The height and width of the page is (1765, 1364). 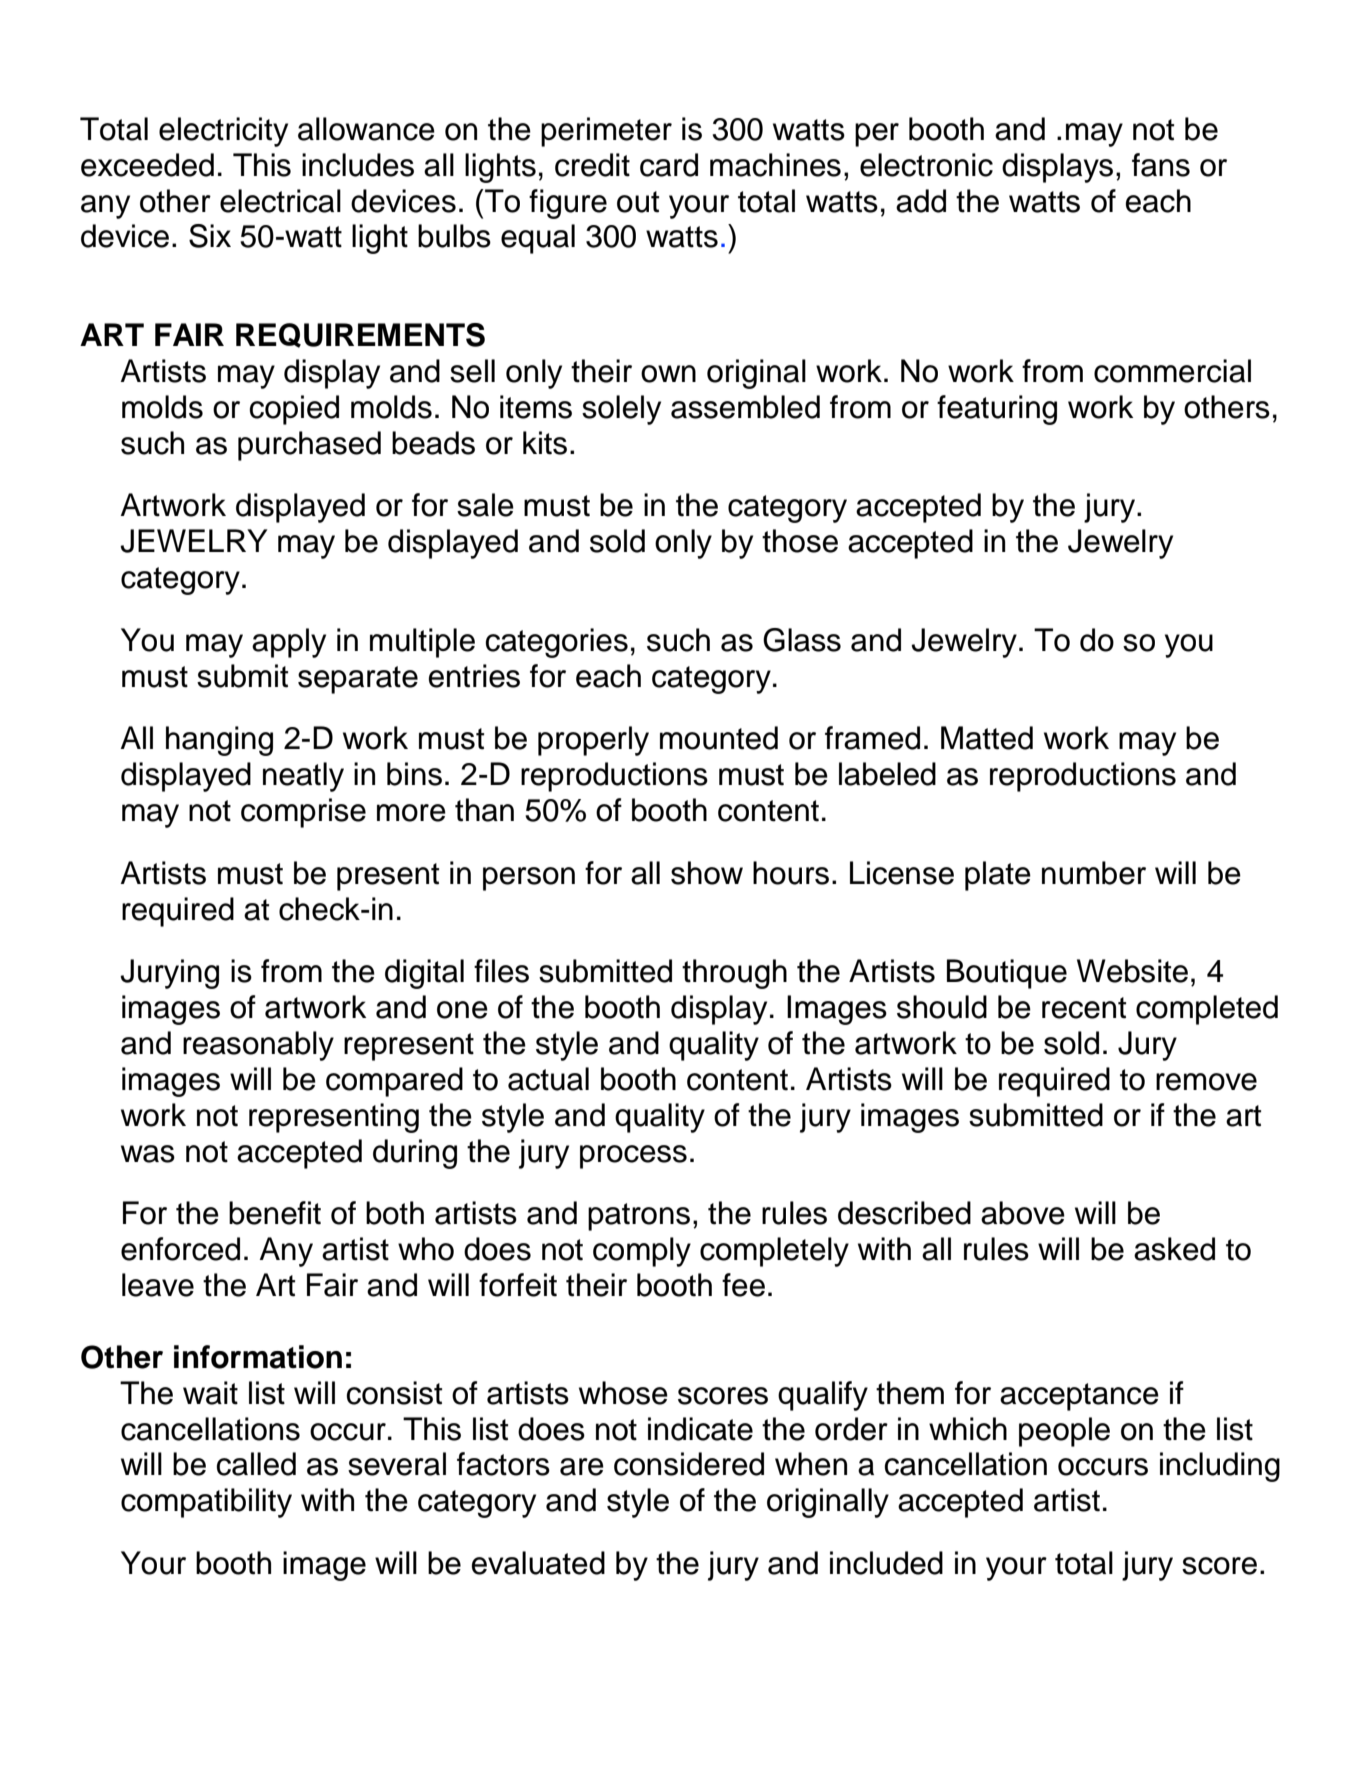 What do you see at coordinates (280, 201) in the page?
I see `electrical` at bounding box center [280, 201].
